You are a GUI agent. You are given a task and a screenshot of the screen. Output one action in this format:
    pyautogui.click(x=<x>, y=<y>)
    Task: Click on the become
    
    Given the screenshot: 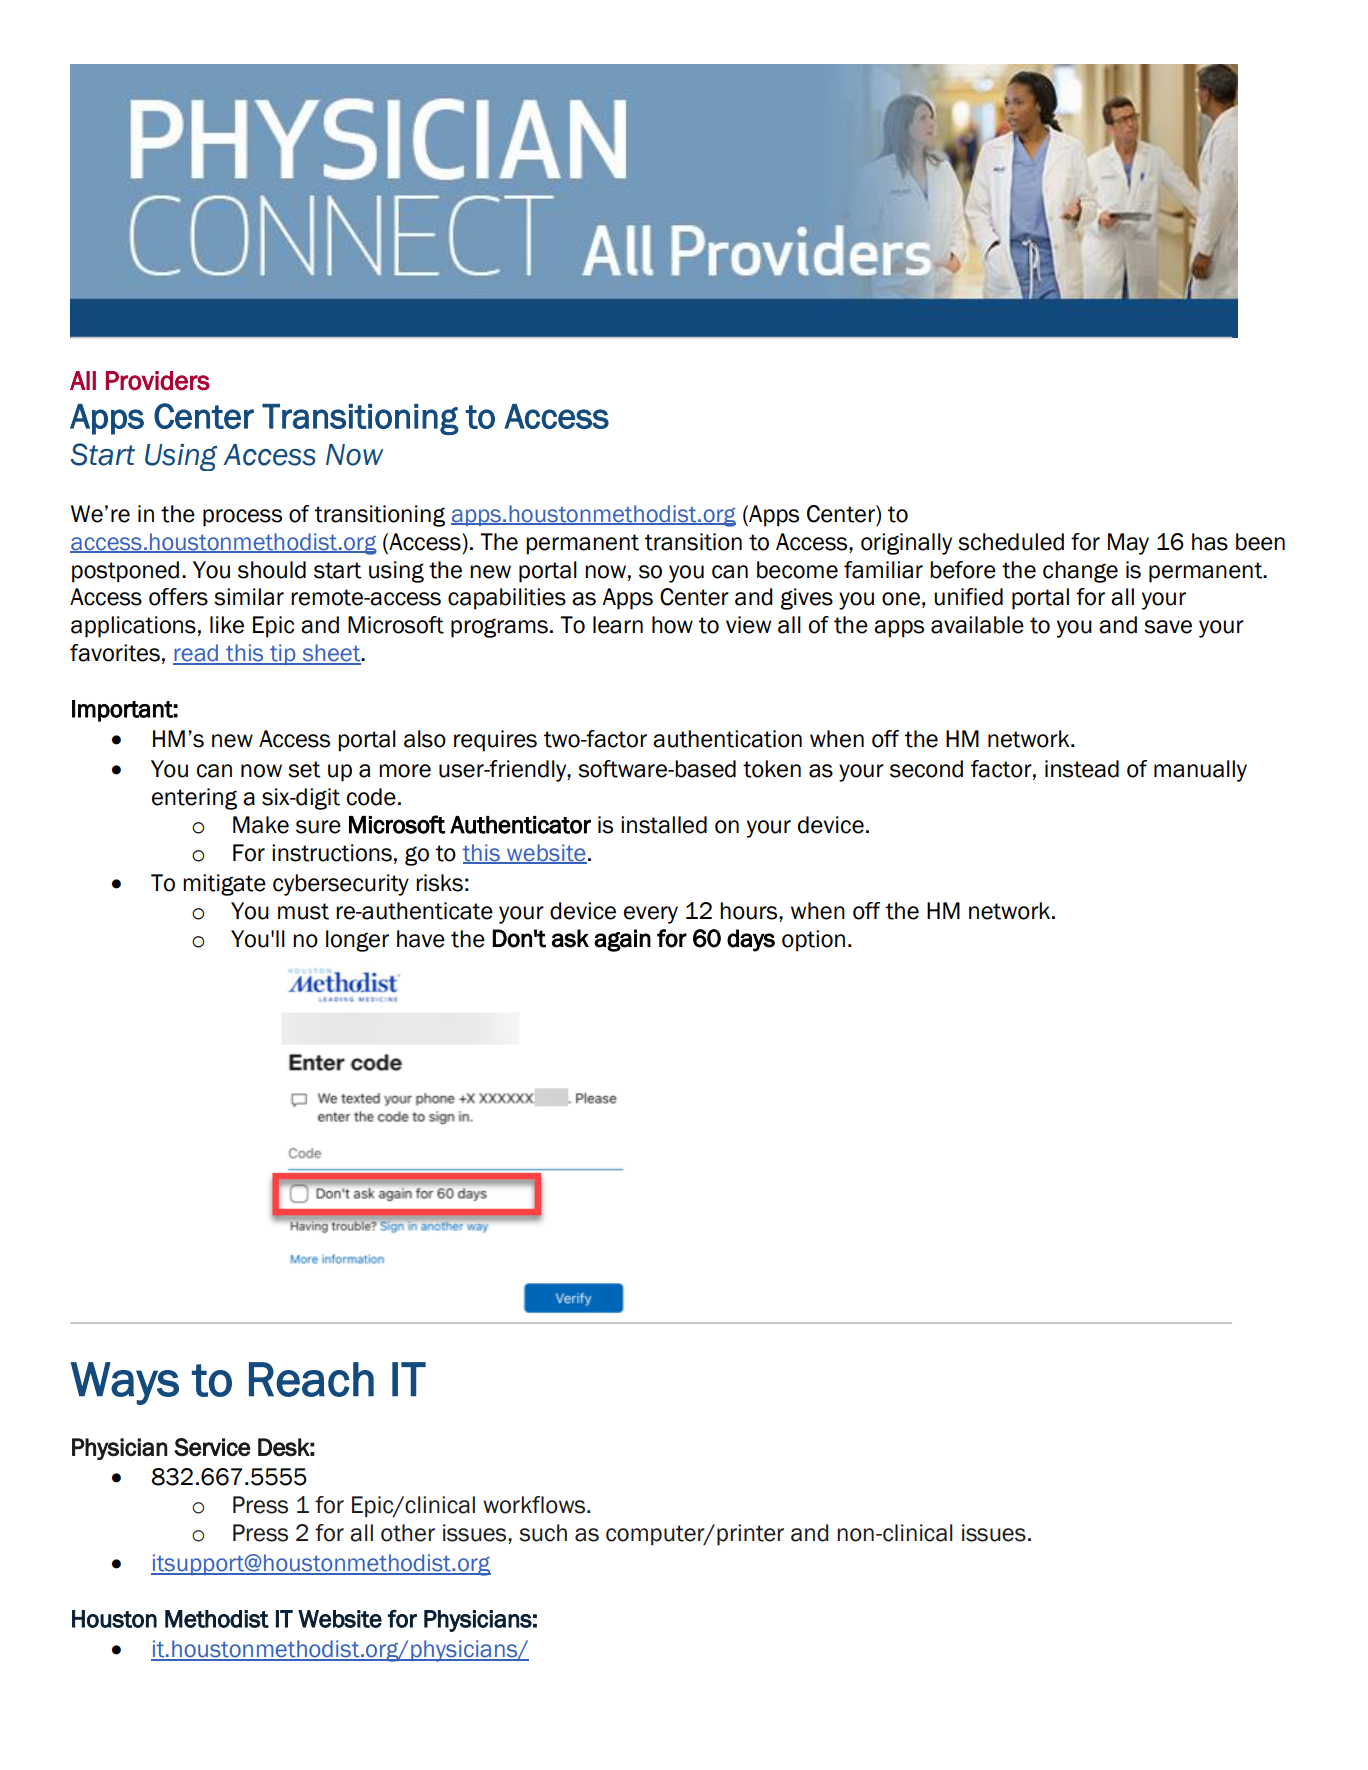 What is the action you would take?
    pyautogui.click(x=797, y=570)
